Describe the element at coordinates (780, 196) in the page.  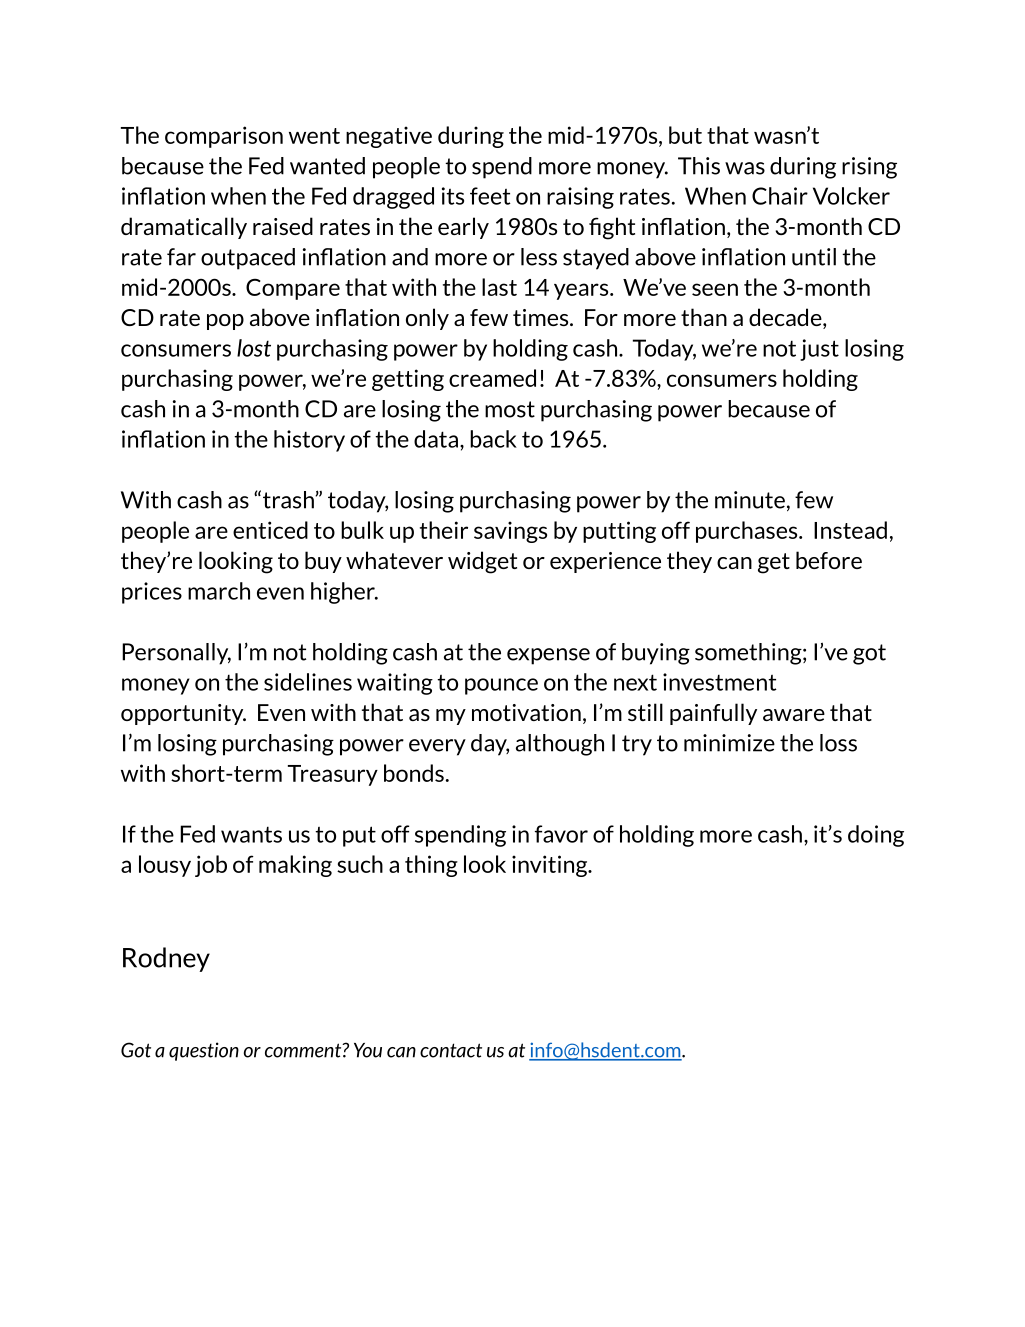
I see `Chair` at that location.
